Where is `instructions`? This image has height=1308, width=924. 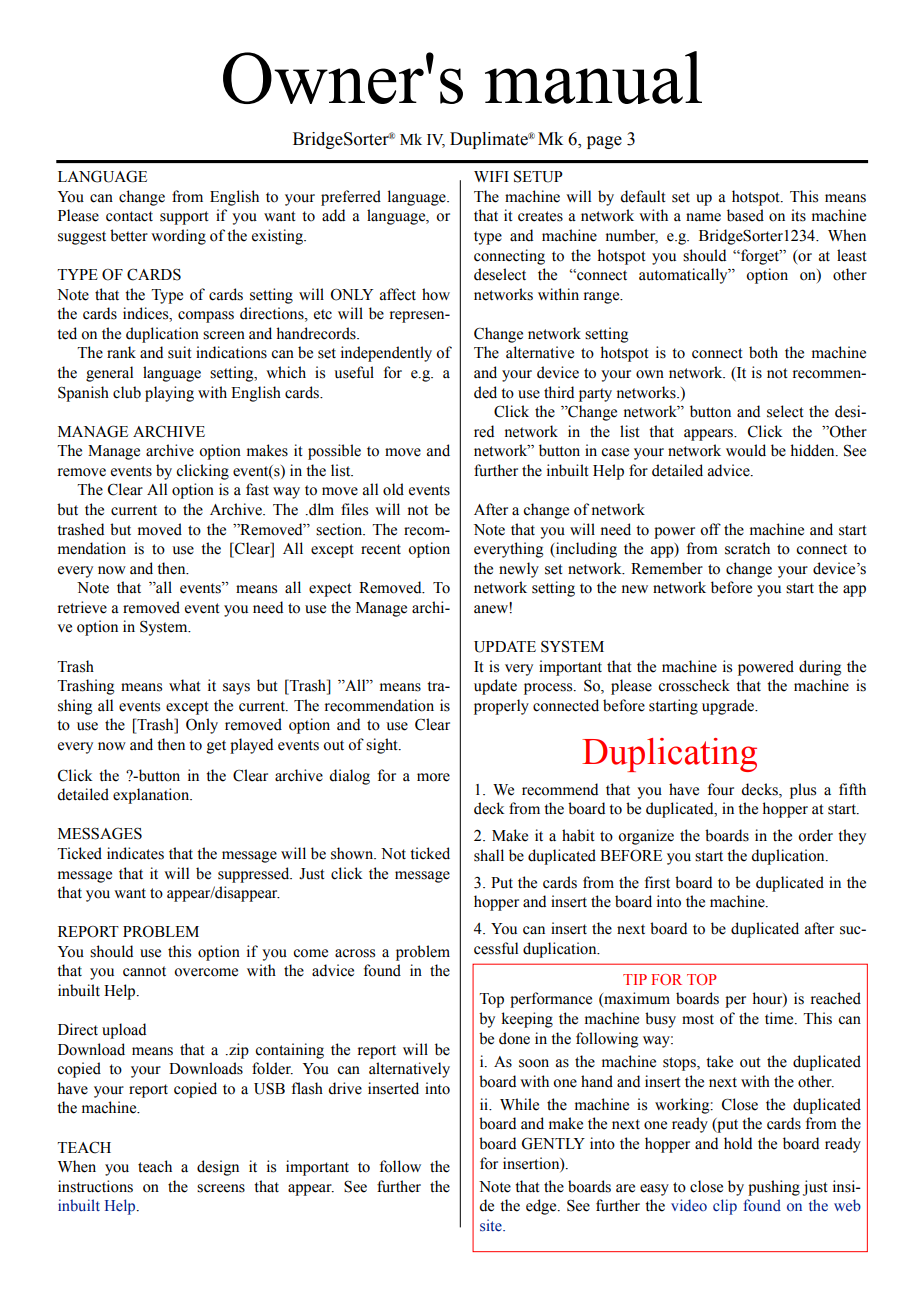
instructions is located at coordinates (95, 1186).
